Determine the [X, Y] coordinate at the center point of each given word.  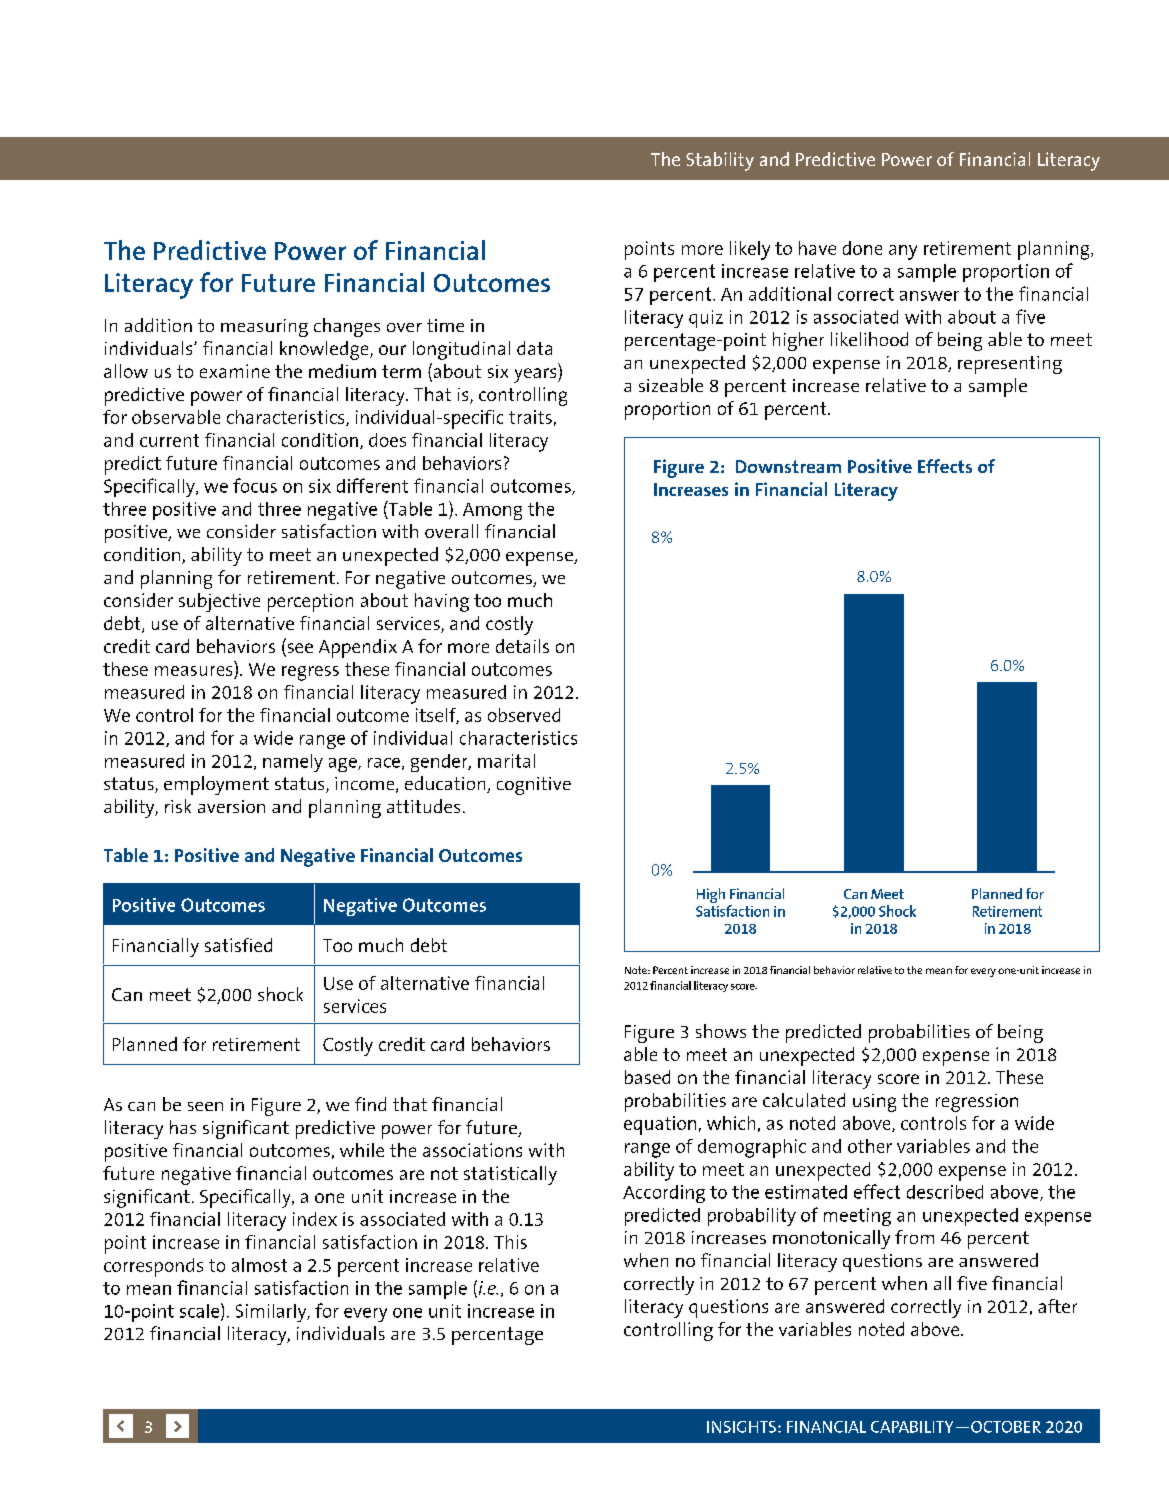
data [534, 348]
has [183, 1127]
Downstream [788, 466]
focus [255, 485]
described [945, 1192]
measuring [264, 328]
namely [293, 763]
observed [524, 715]
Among [492, 511]
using [874, 1103]
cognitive [534, 786]
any [903, 252]
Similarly [272, 1313]
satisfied [238, 945]
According [664, 1194]
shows [721, 1031]
